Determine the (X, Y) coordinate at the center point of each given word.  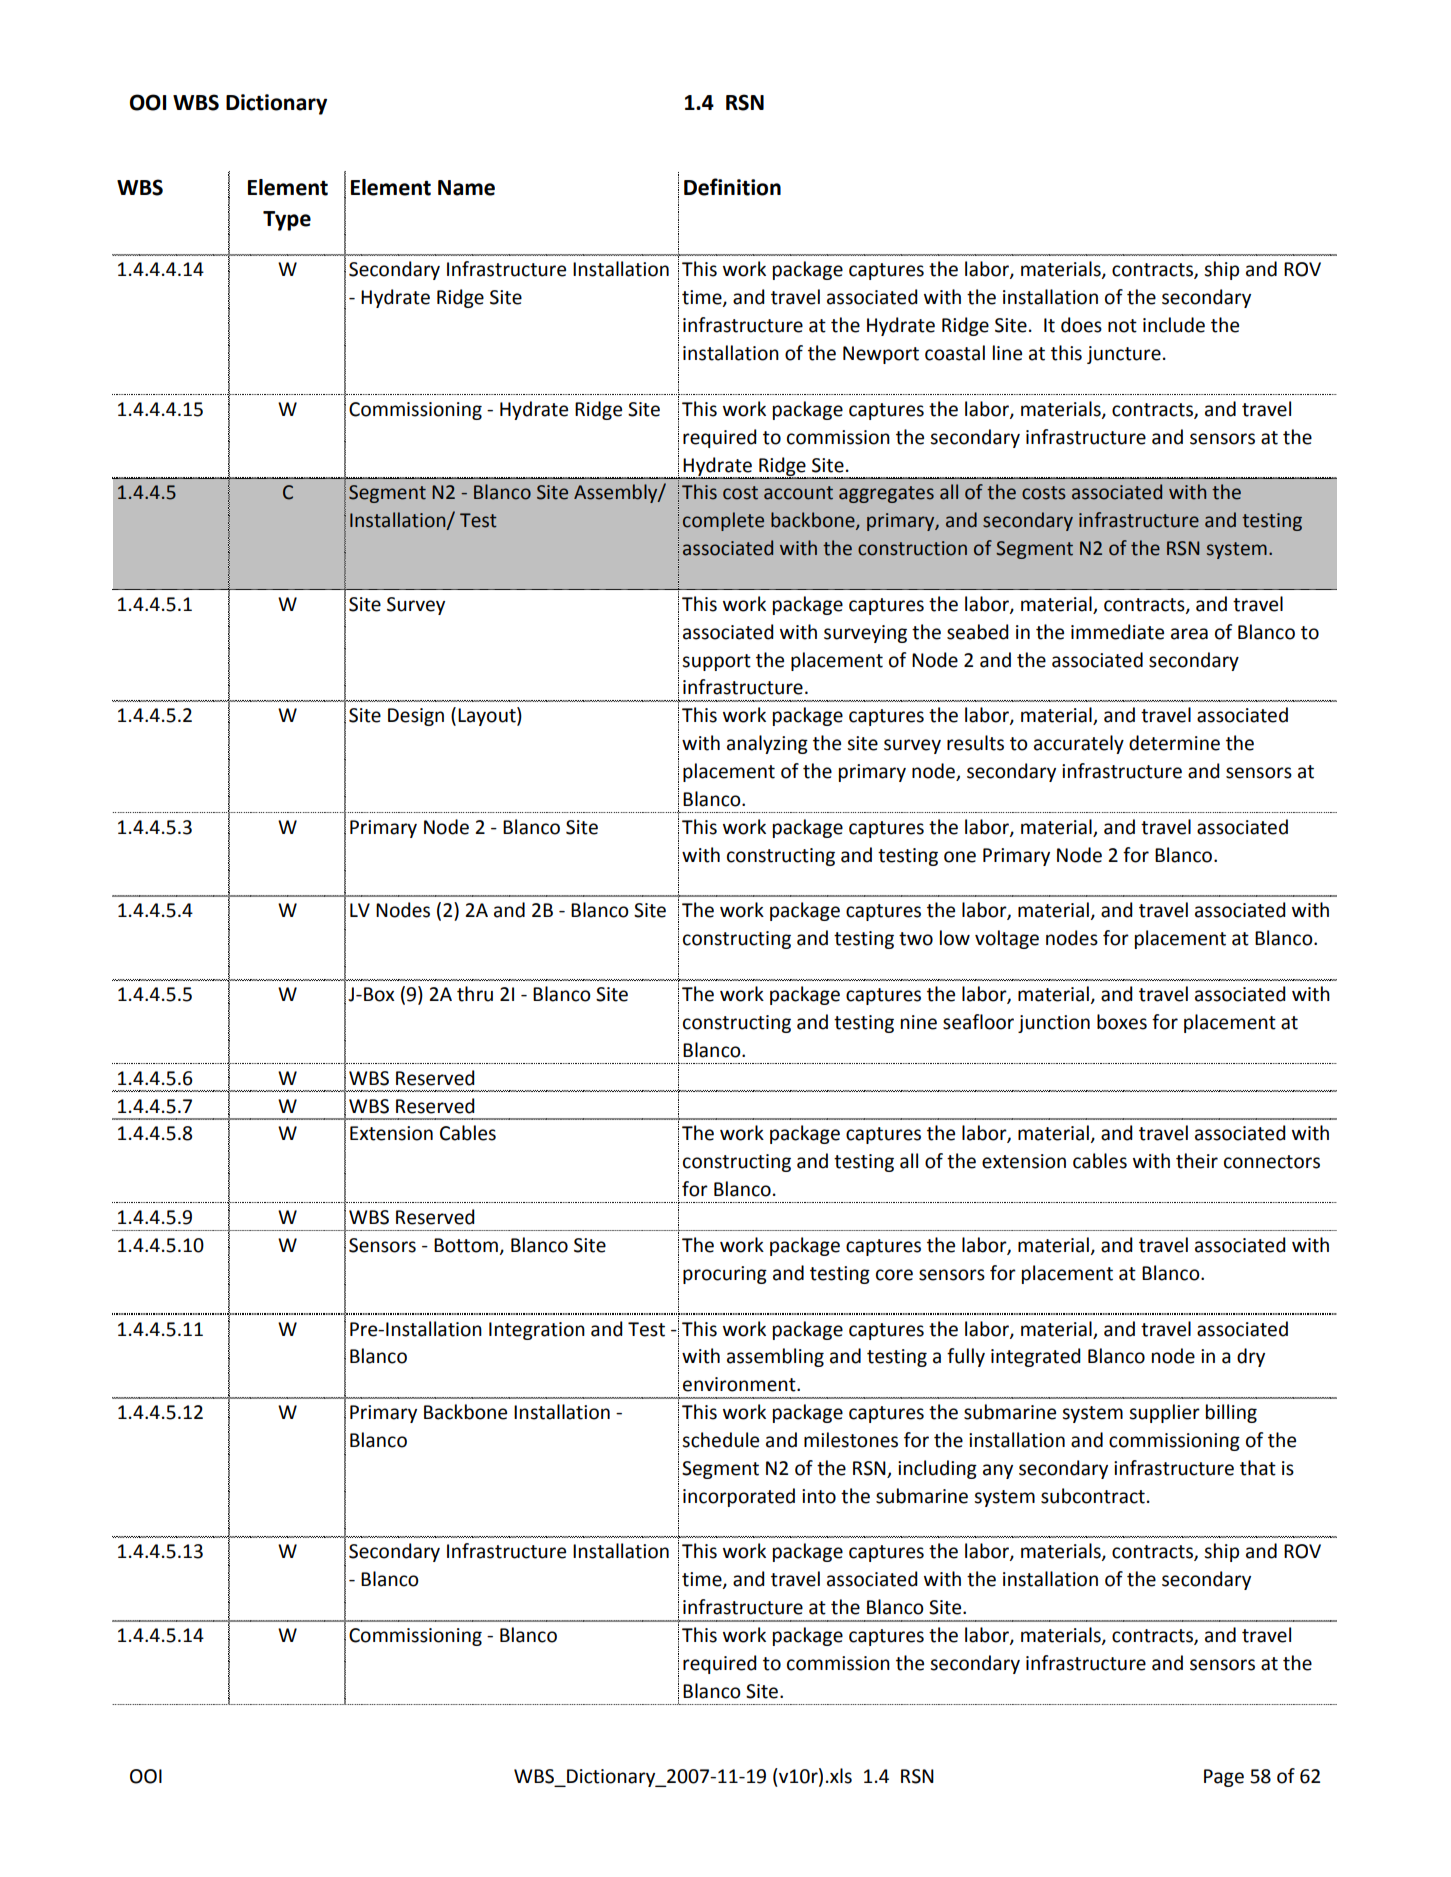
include (1174, 325)
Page (1224, 1778)
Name (466, 188)
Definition (732, 187)
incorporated (739, 1497)
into (819, 1496)
